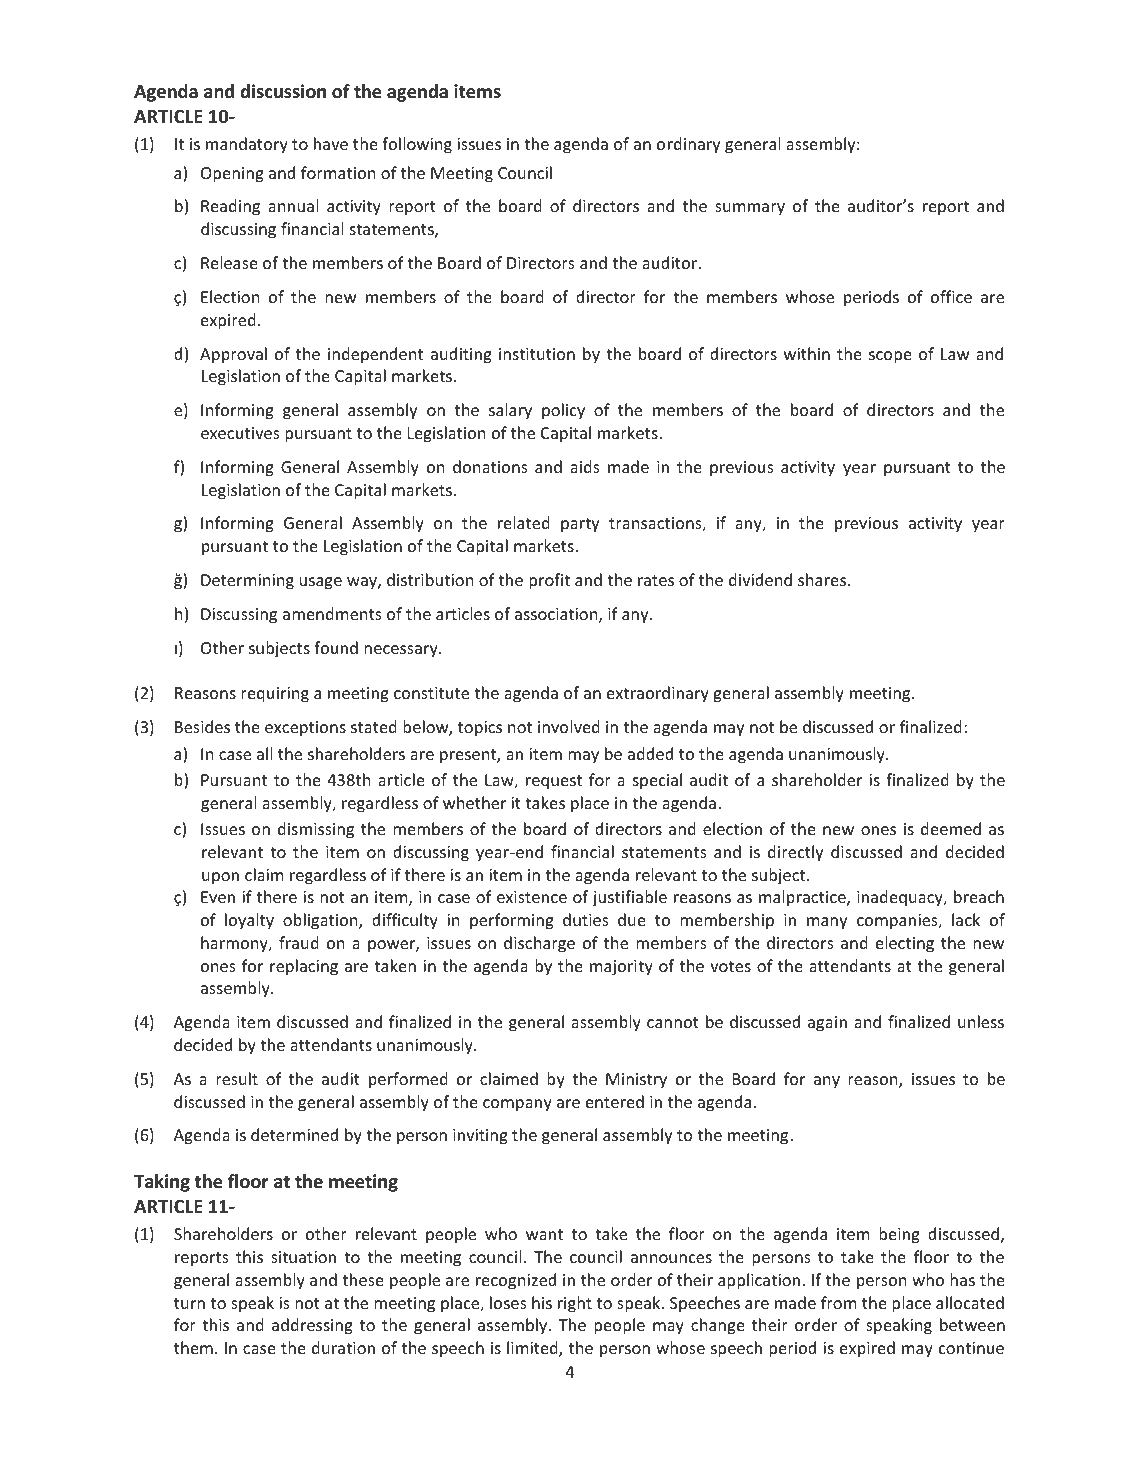 Image resolution: width=1140 pixels, height=1475 pixels. What do you see at coordinates (304, 967) in the image?
I see `replacing` at bounding box center [304, 967].
